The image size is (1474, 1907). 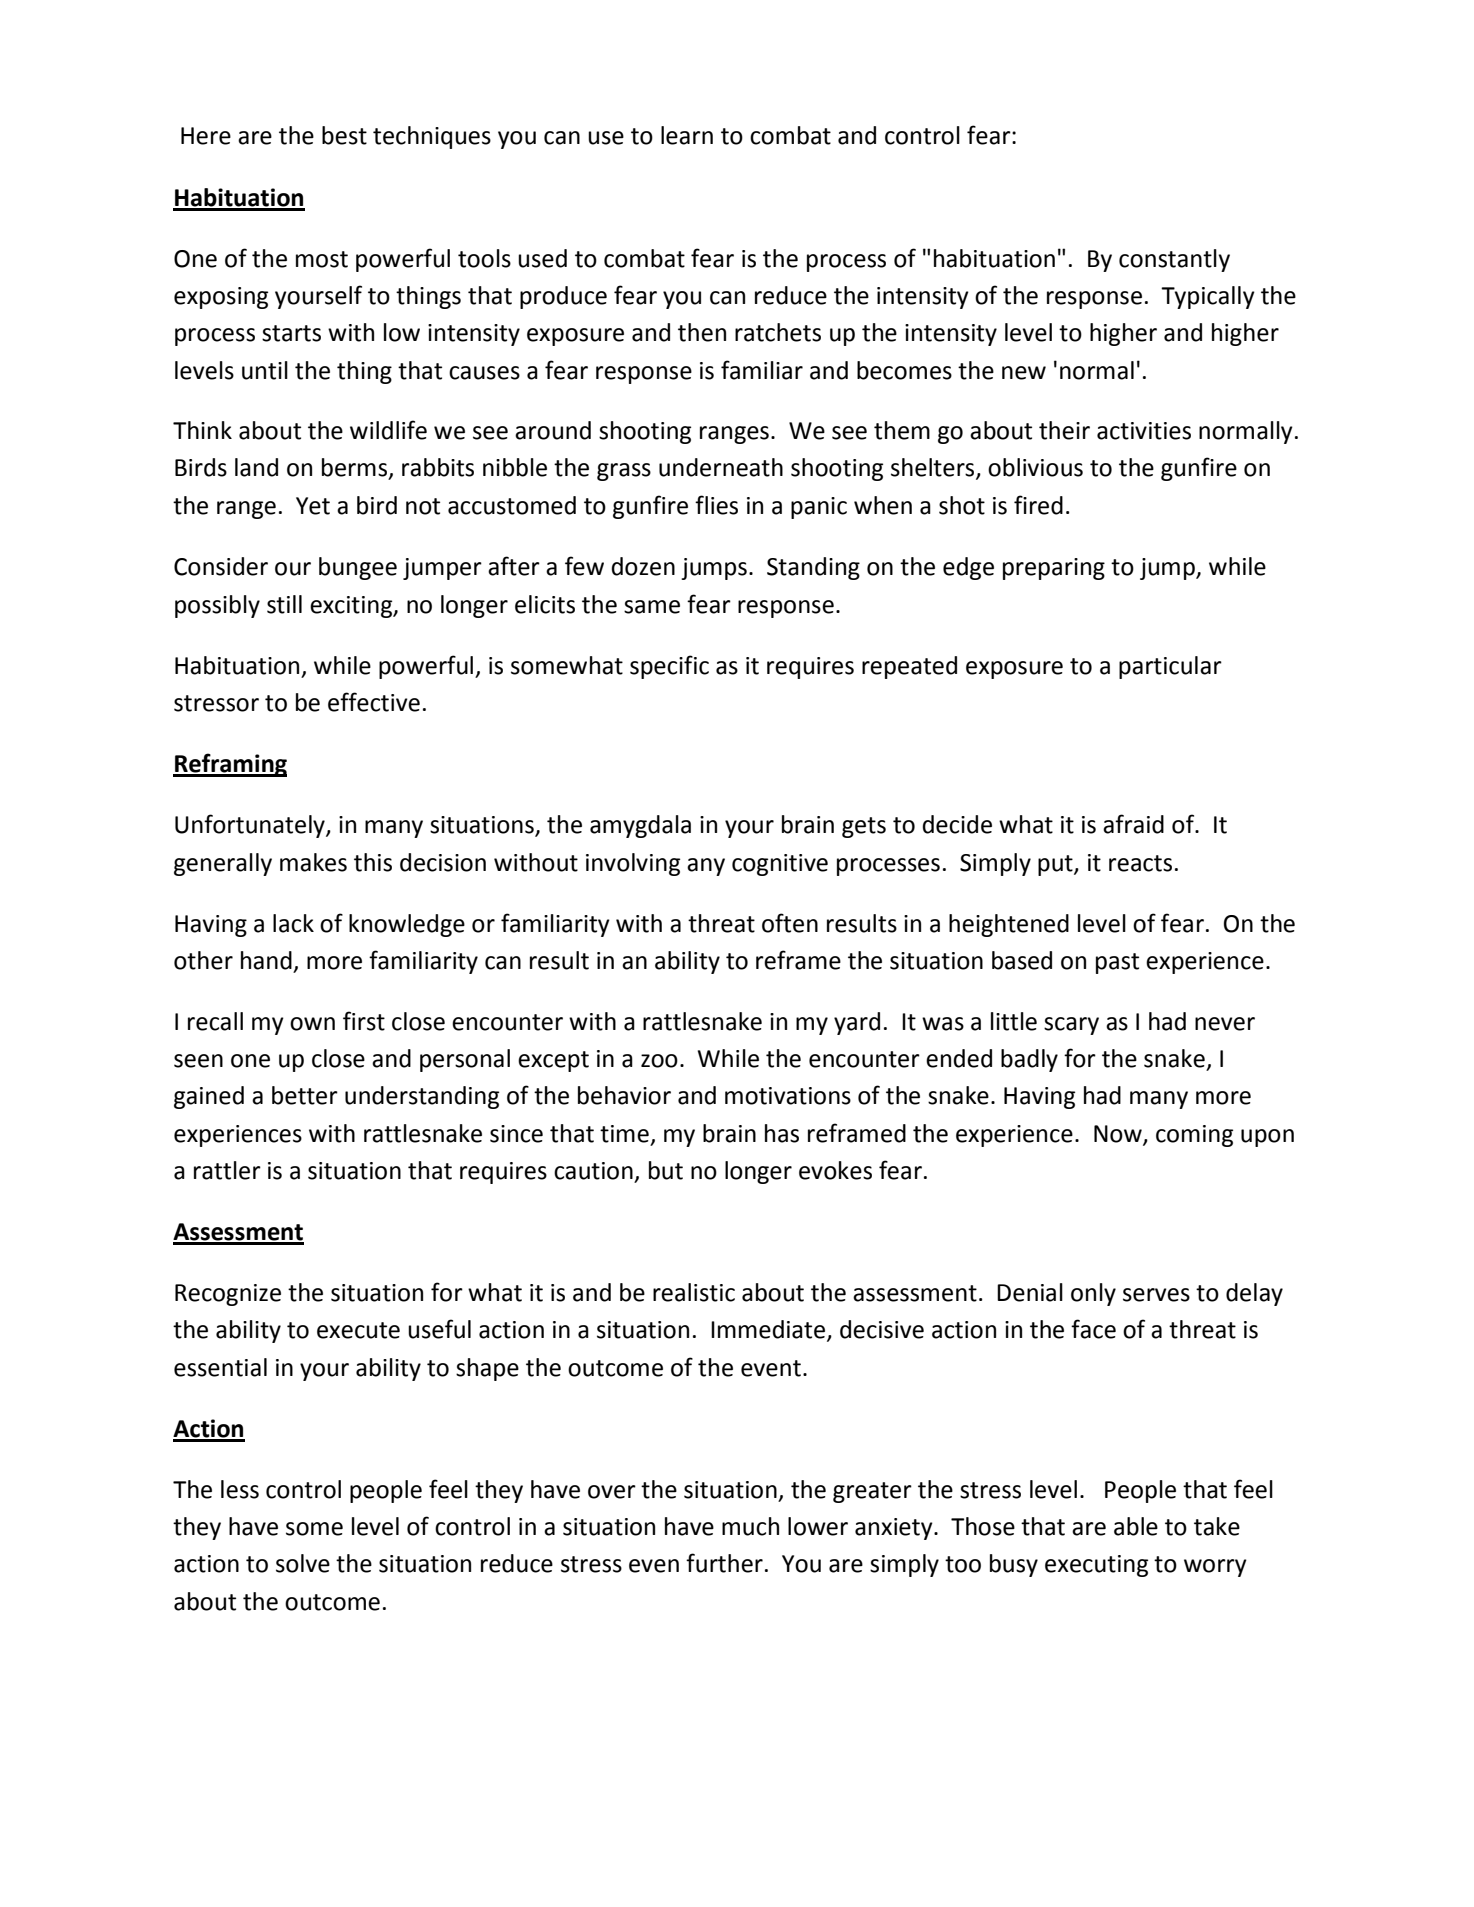 I want to click on much, so click(x=750, y=1526).
